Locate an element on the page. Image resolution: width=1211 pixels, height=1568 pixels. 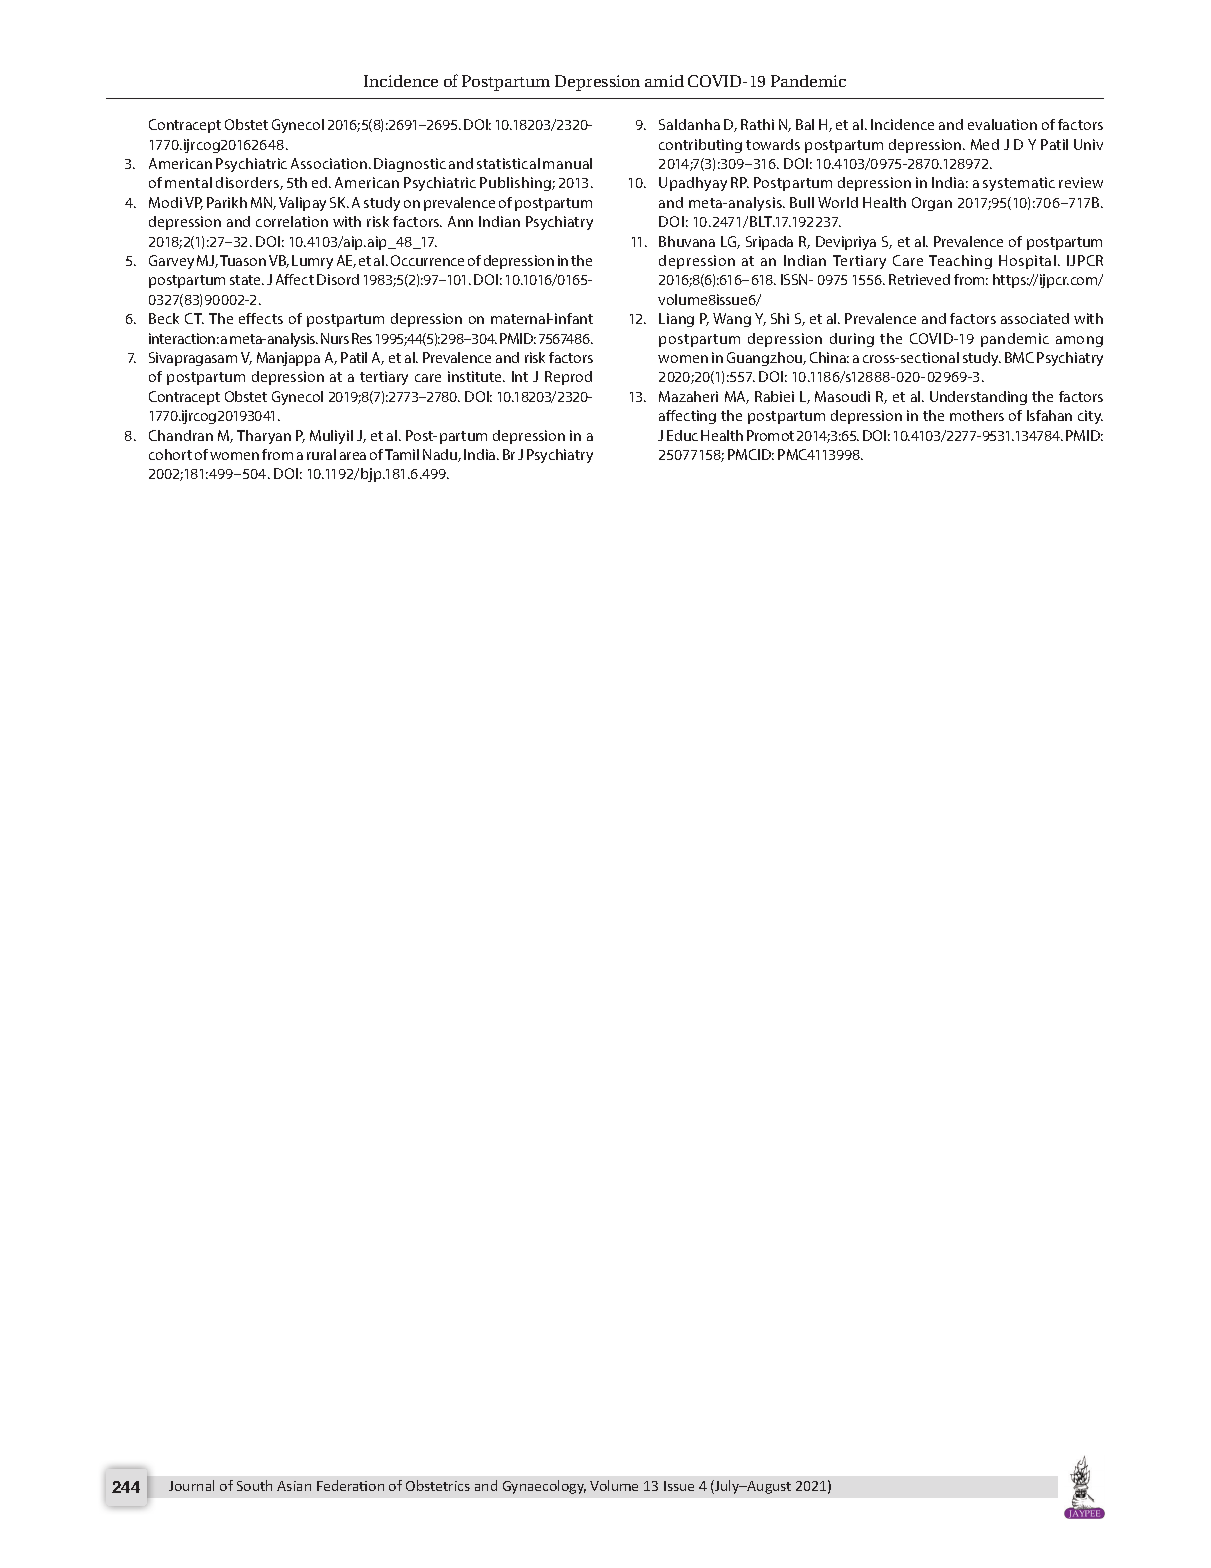
rural is located at coordinates (321, 454).
